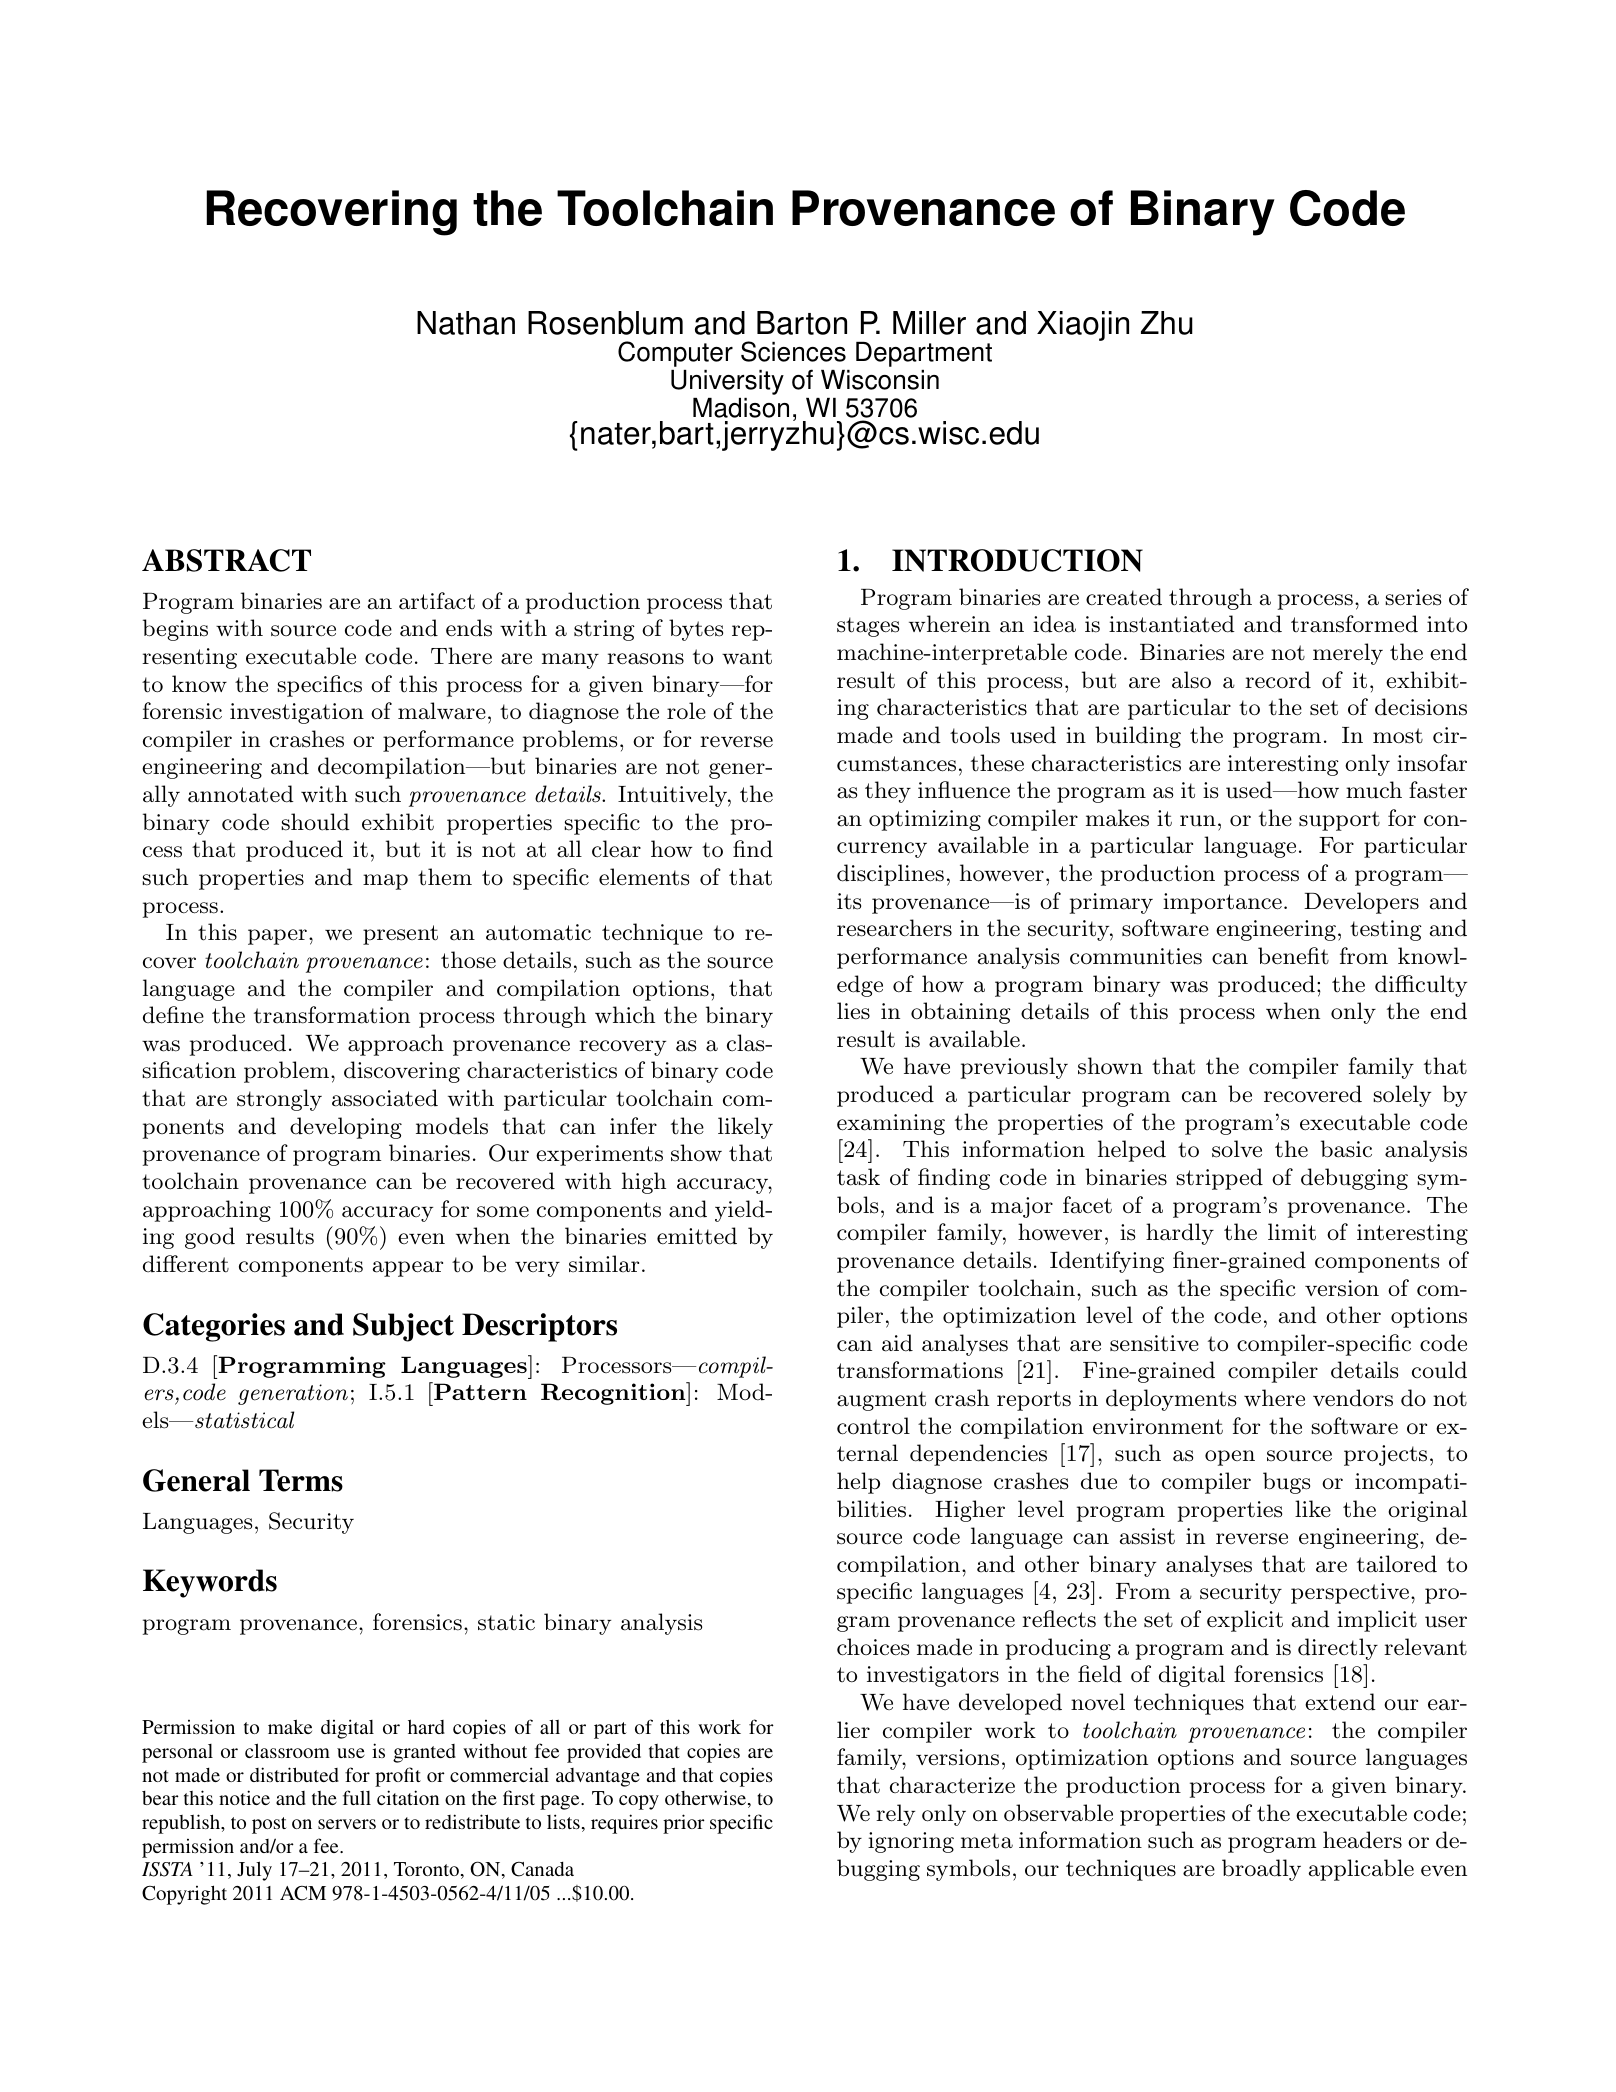 The image size is (1616, 2092). Describe the element at coordinates (466, 323) in the document. I see `Nathan` at that location.
